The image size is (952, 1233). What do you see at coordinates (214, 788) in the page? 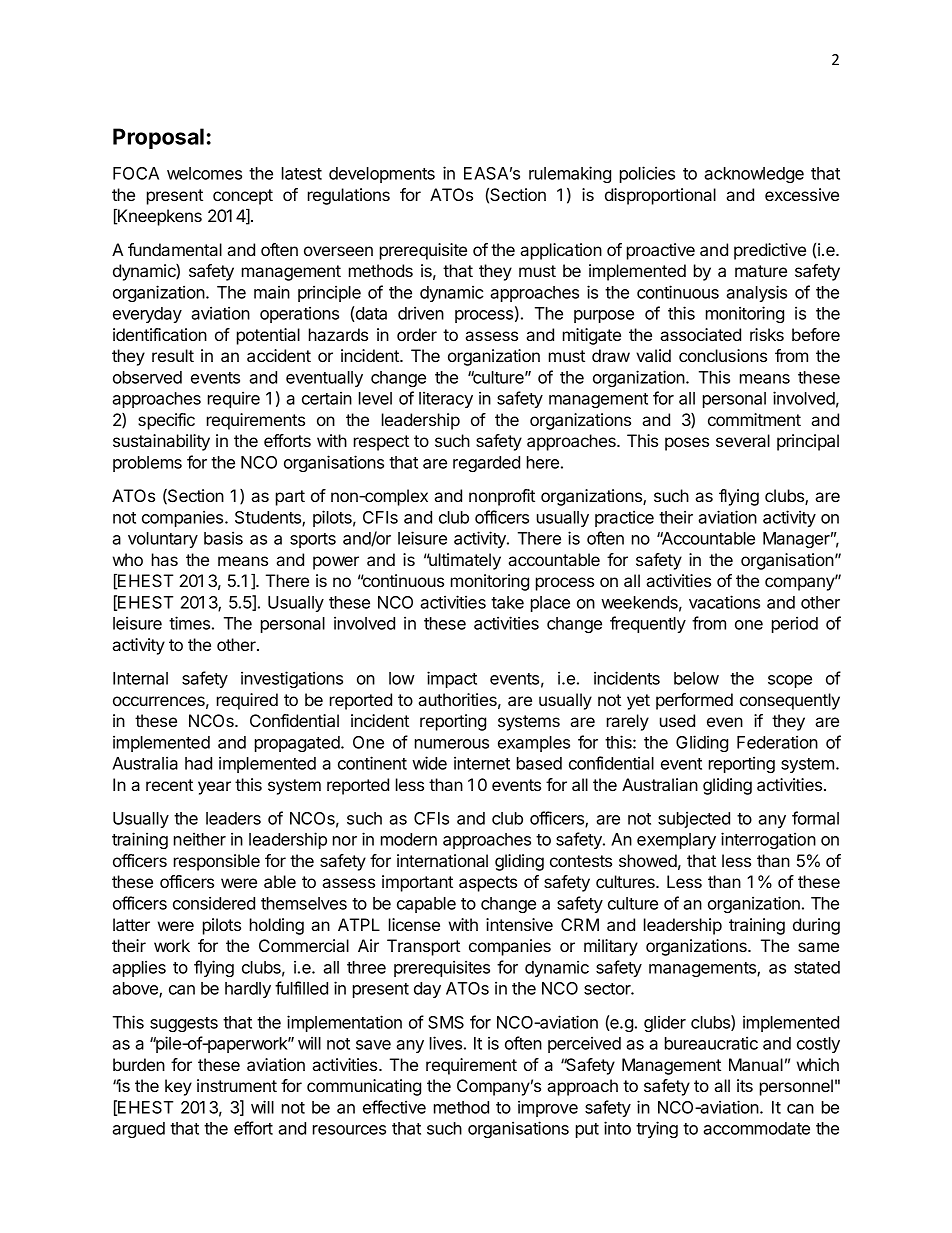
I see `year` at bounding box center [214, 788].
